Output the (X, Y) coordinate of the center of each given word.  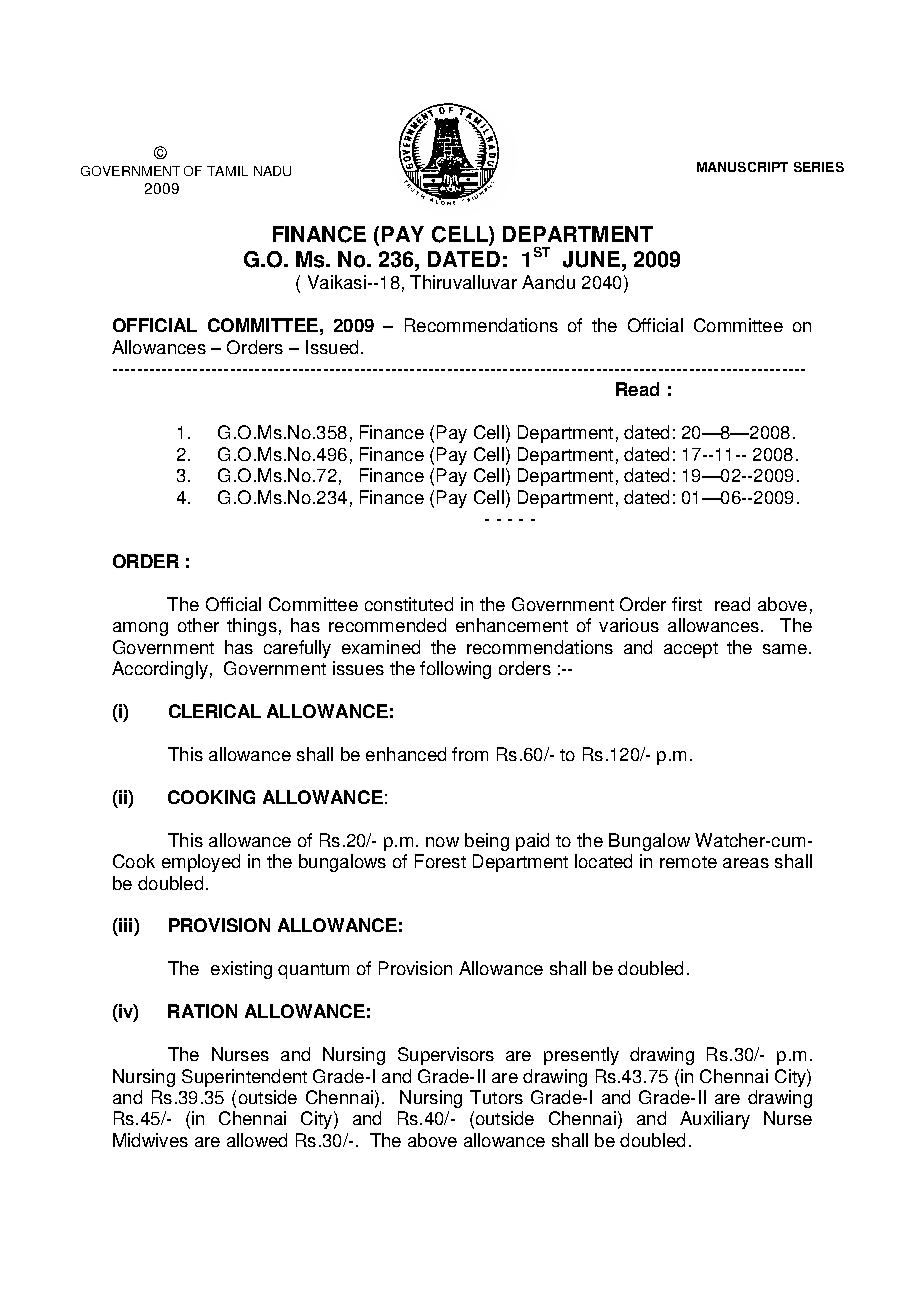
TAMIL (227, 171)
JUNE (591, 259)
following (455, 670)
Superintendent (244, 1078)
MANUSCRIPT (742, 167)
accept (691, 650)
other (198, 625)
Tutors (496, 1097)
